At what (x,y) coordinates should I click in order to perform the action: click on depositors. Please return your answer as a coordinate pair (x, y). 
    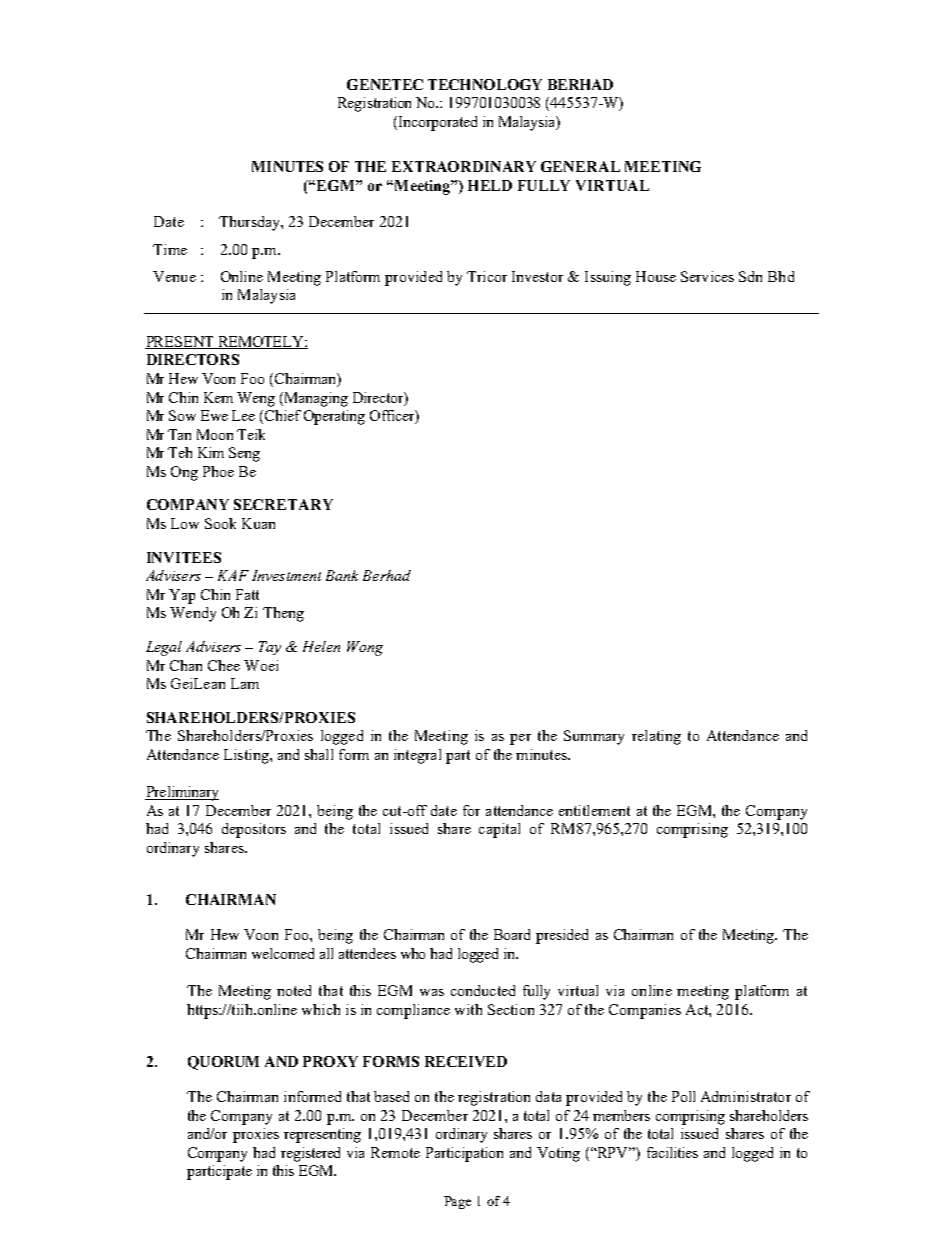
    Looking at the image, I should click on (254, 830).
